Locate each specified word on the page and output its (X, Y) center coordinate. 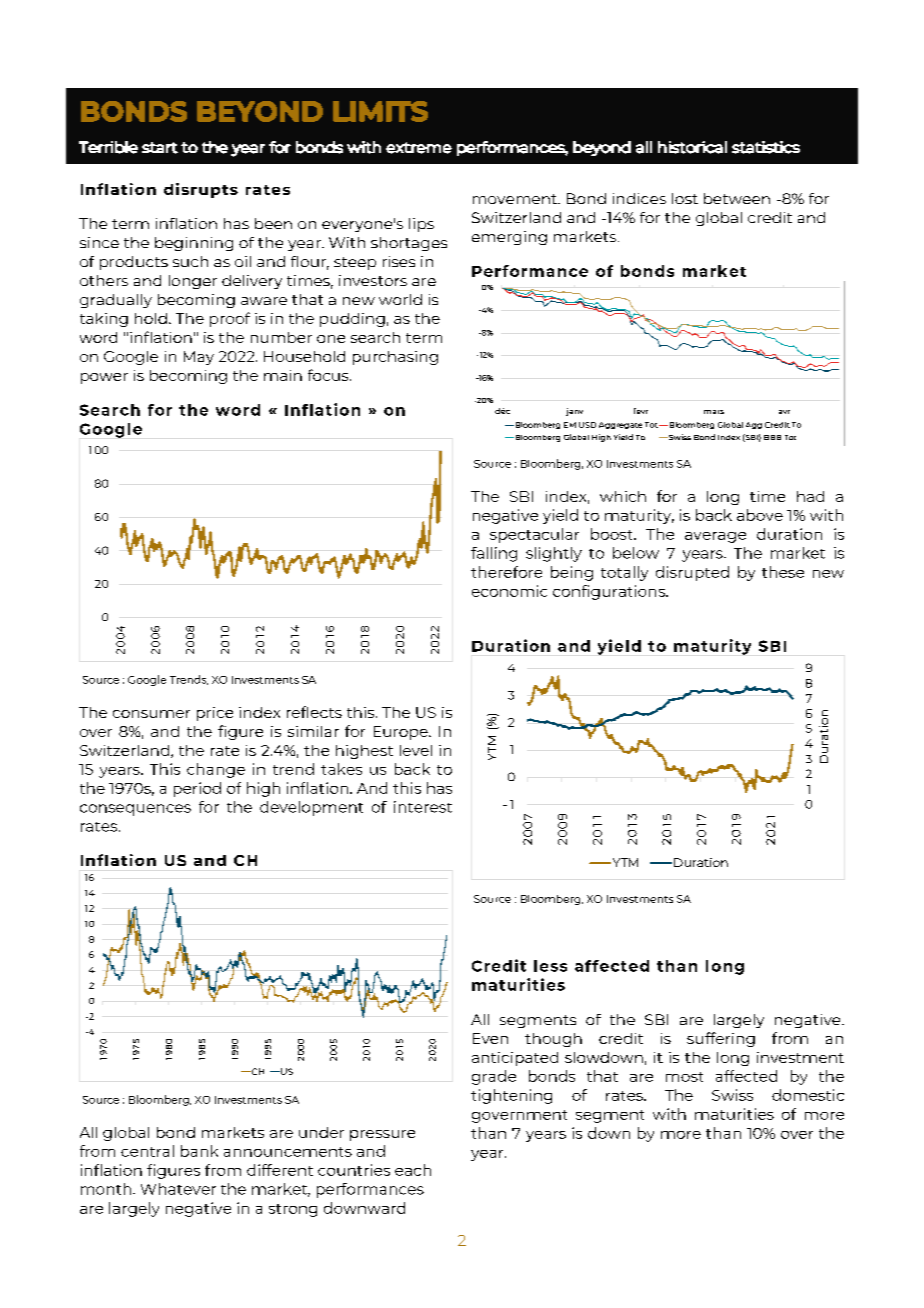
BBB (772, 437)
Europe (402, 733)
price (215, 714)
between (737, 198)
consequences (135, 810)
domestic (808, 1095)
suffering (721, 1039)
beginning (194, 244)
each (413, 1170)
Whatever (178, 1189)
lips (421, 225)
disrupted (692, 573)
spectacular (534, 535)
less (550, 966)
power (104, 378)
